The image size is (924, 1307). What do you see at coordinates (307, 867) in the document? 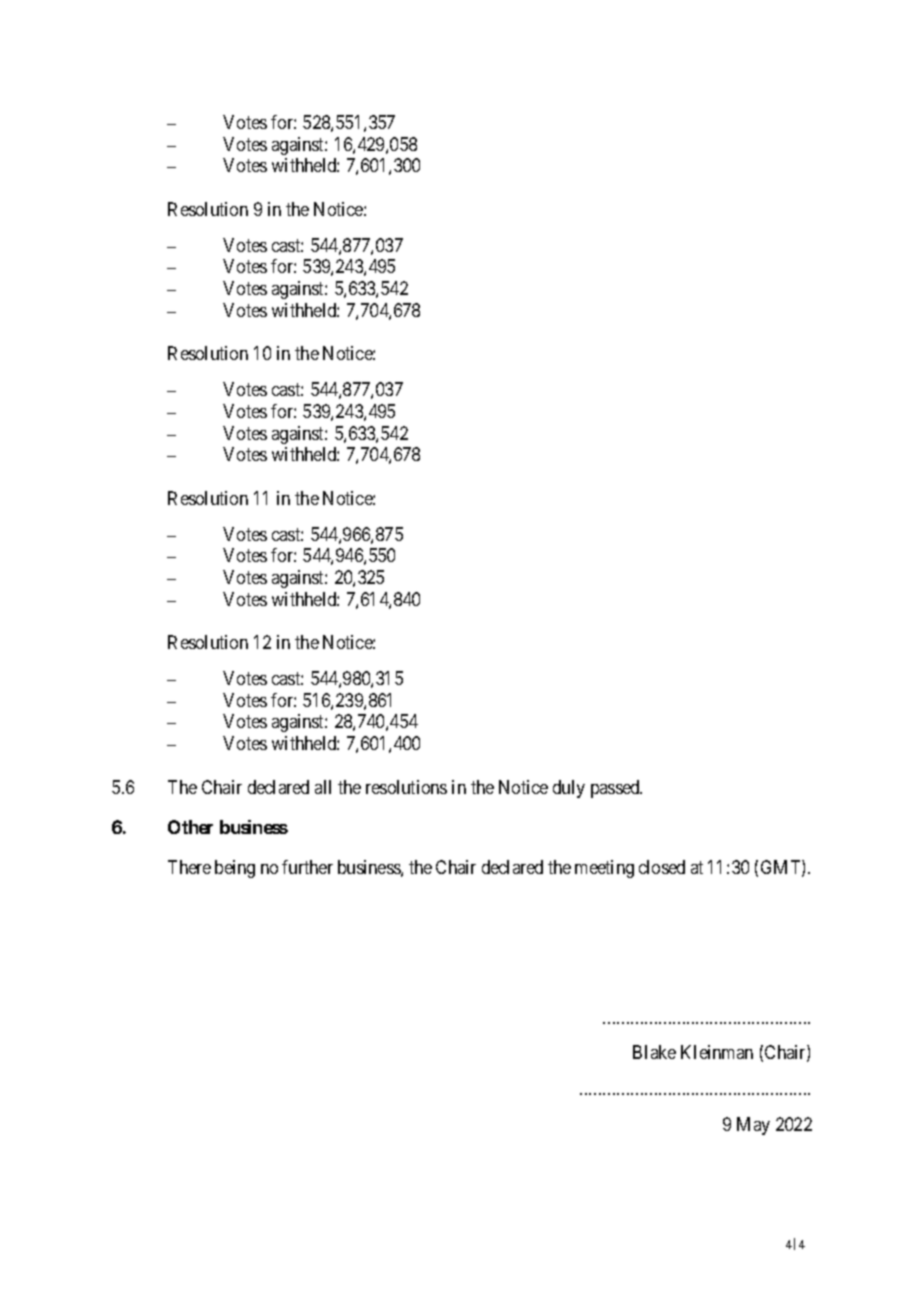
I see `further` at bounding box center [307, 867].
